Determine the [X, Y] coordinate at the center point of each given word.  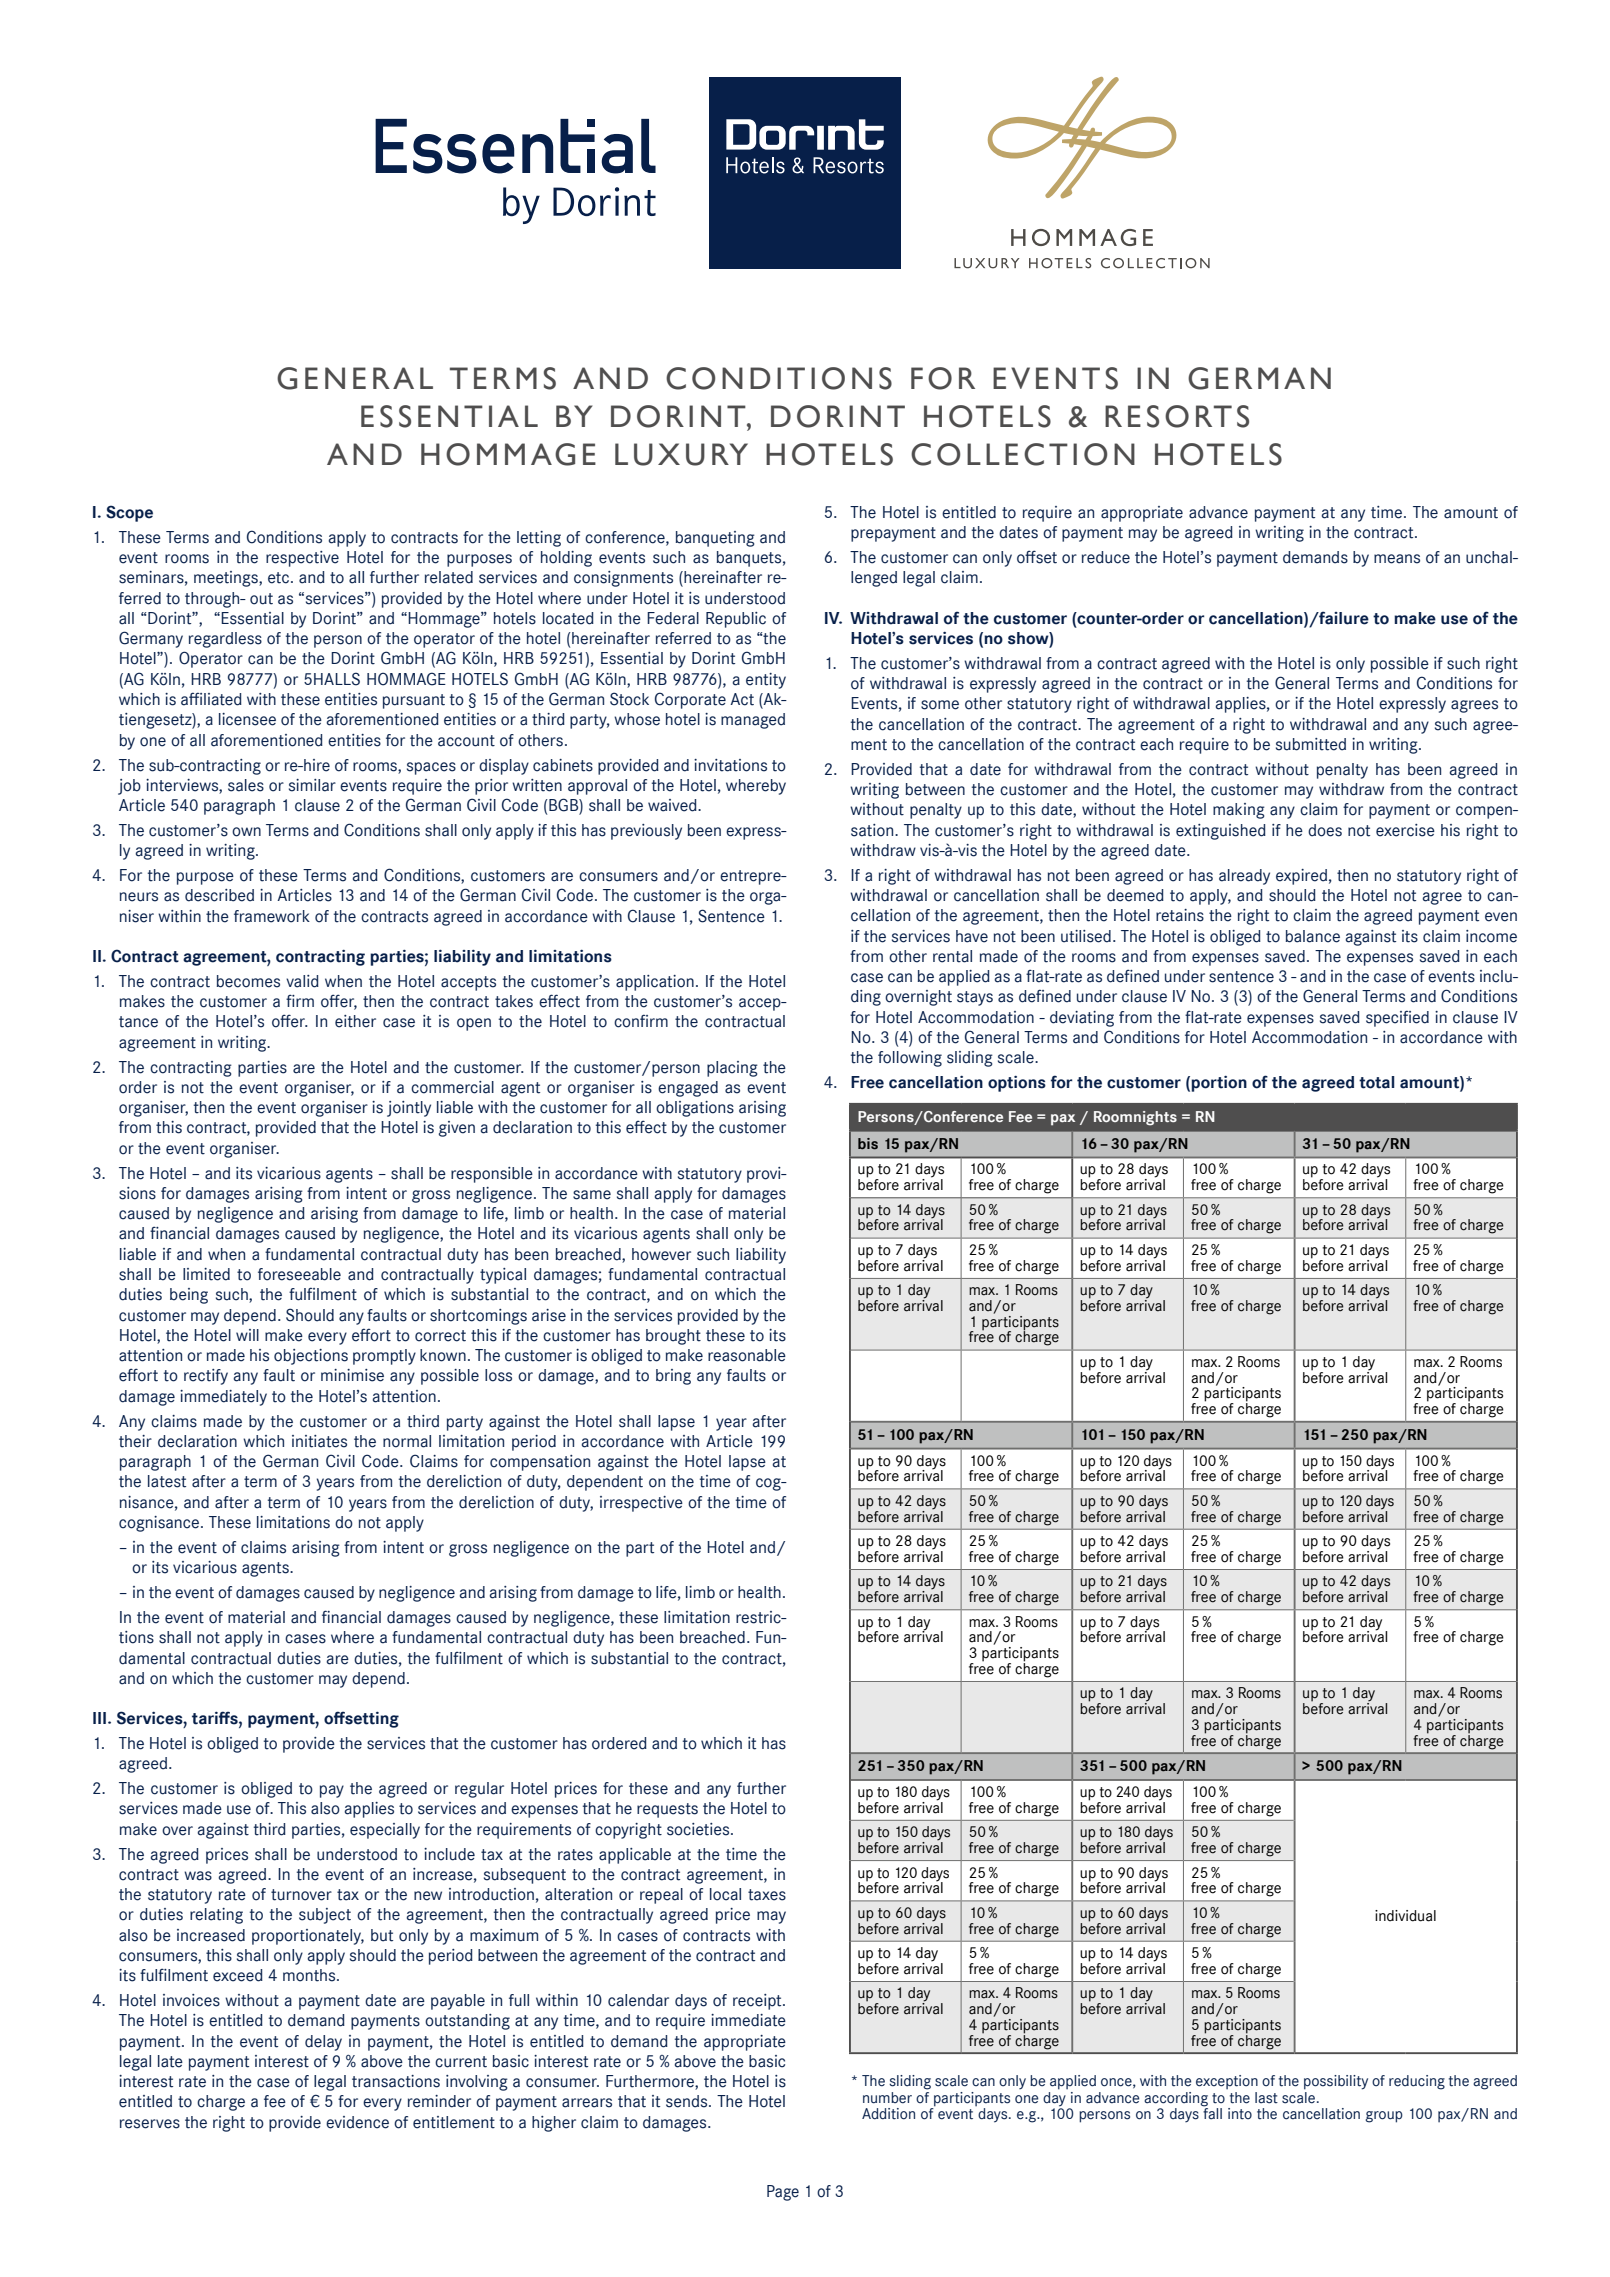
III [101, 1718]
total [1377, 1082]
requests [667, 1810]
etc [278, 578]
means [1397, 559]
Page [783, 2193]
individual [1405, 1916]
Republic [736, 620]
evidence [357, 2122]
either [355, 1021]
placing [732, 1069]
